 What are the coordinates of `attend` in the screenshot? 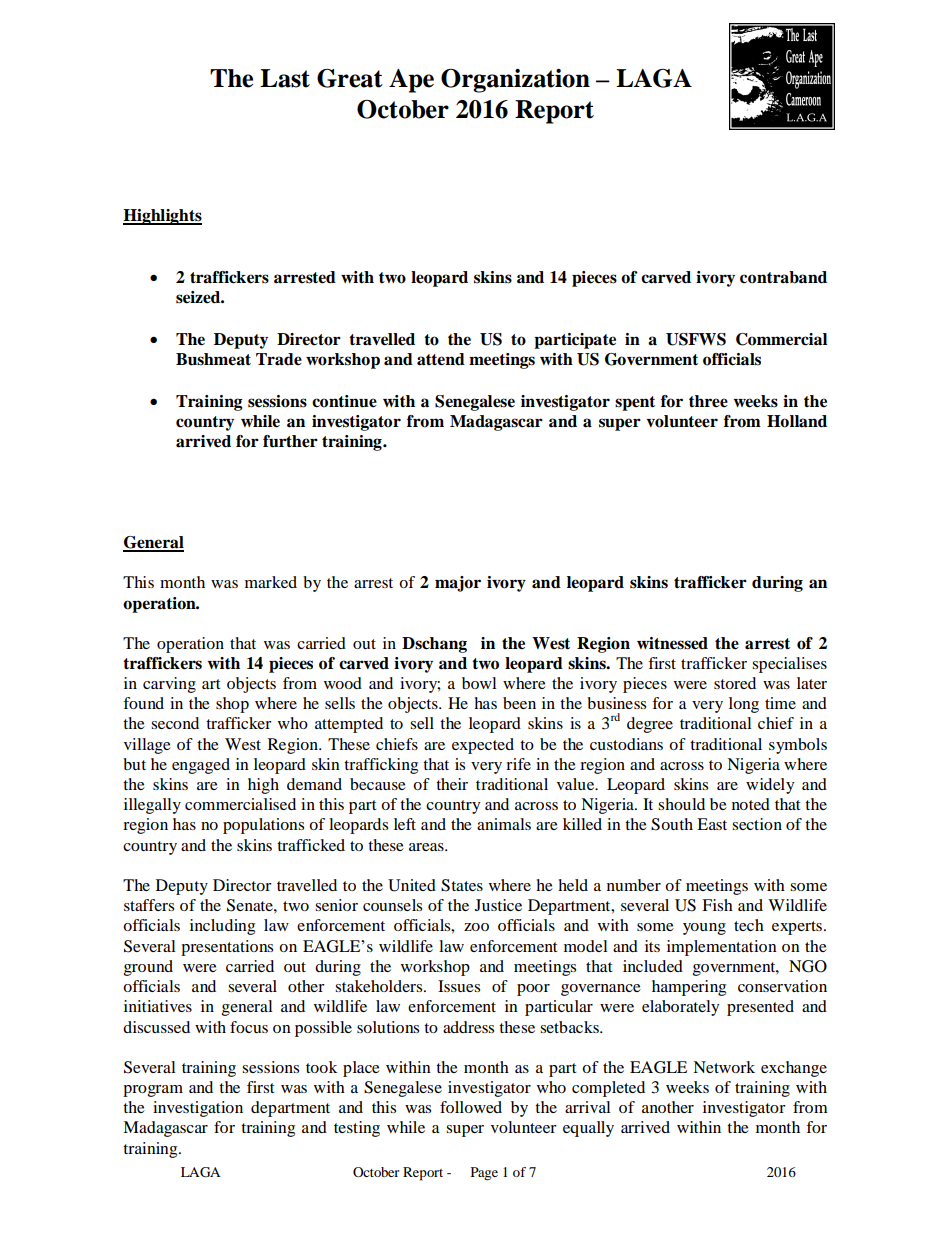 It's located at (441, 359).
